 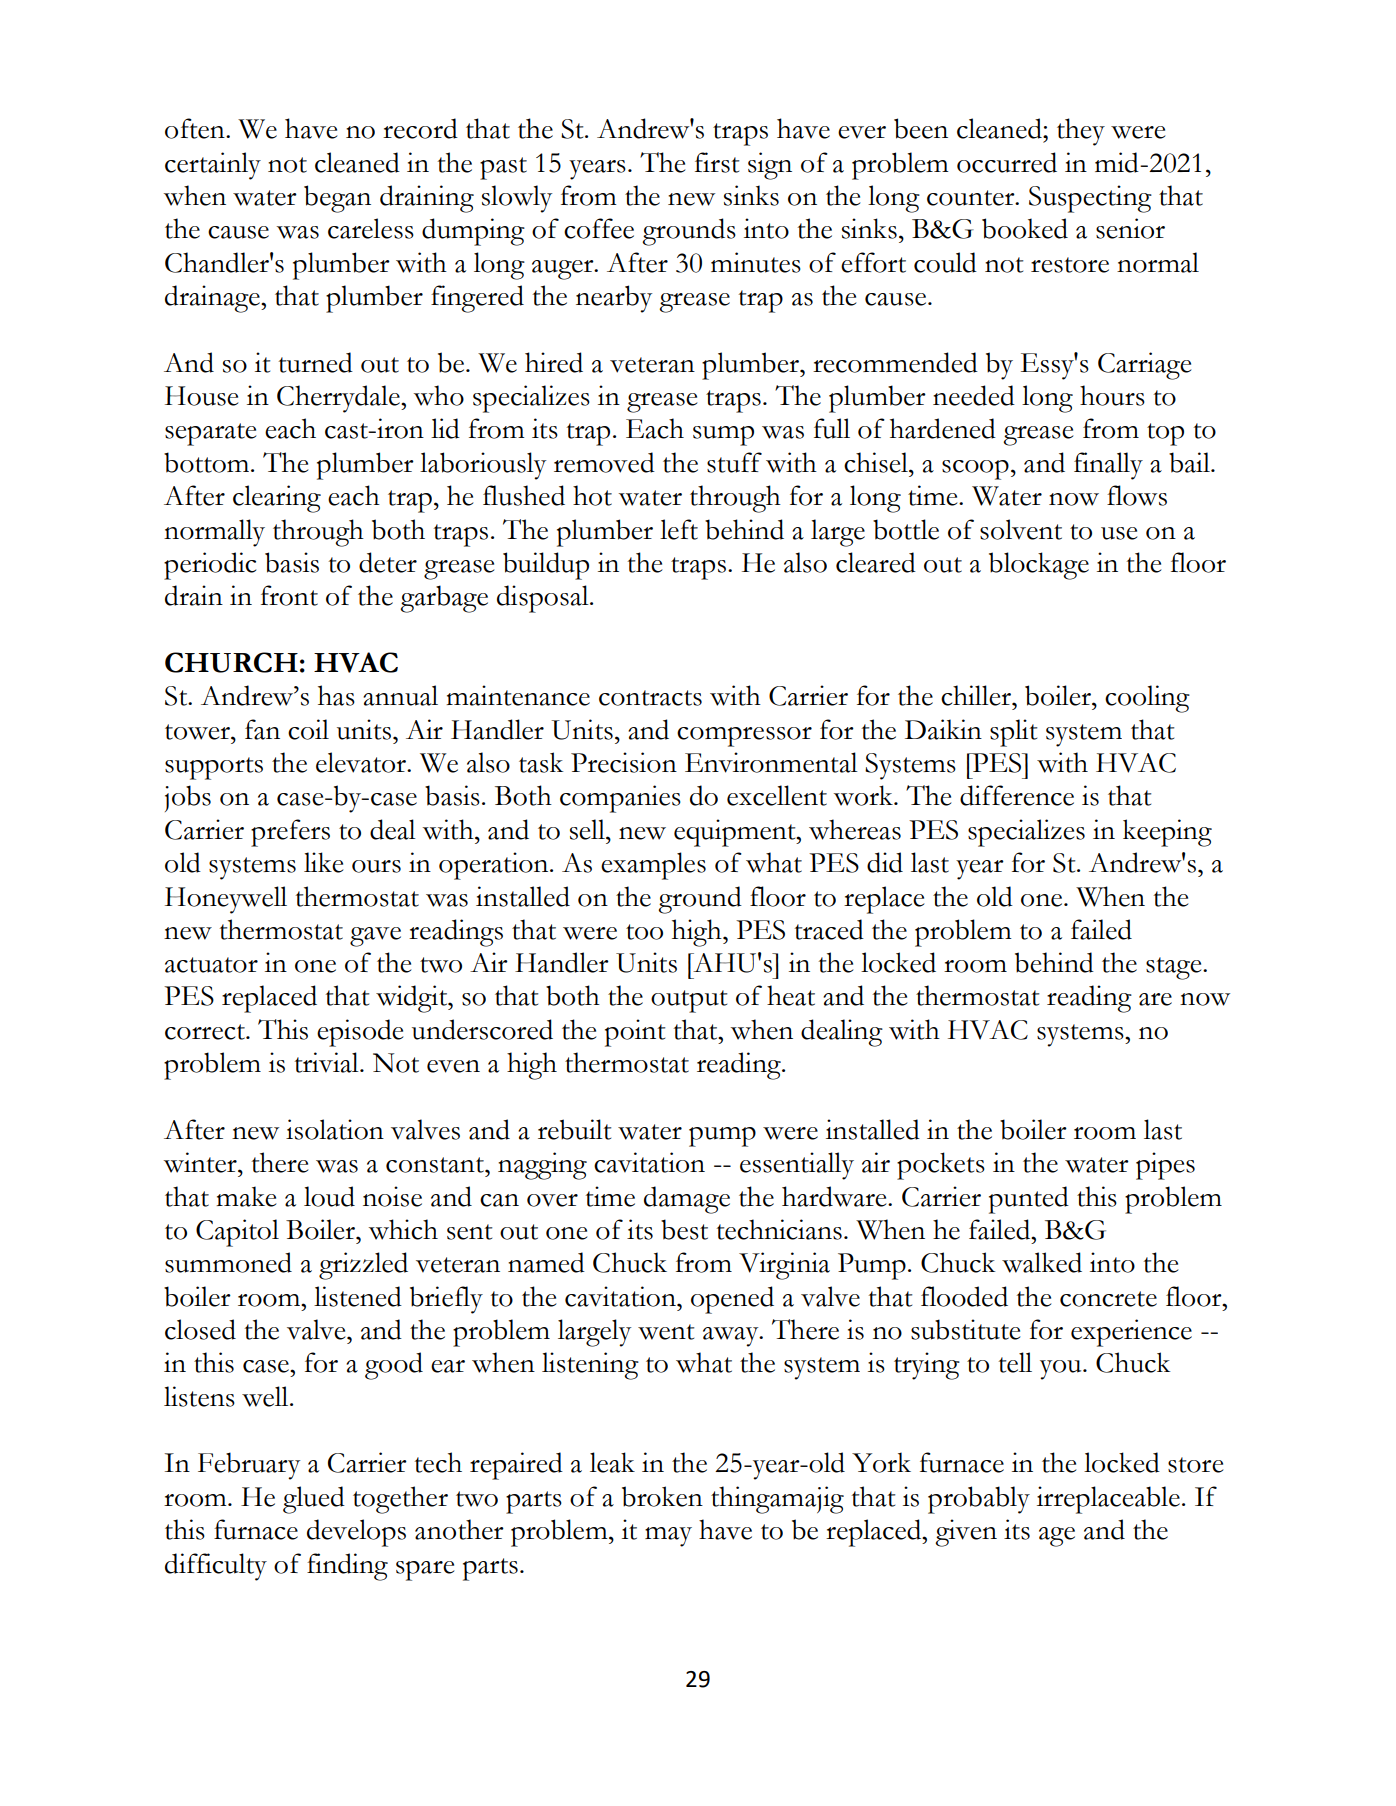 What do you see at coordinates (979, 1500) in the image?
I see `probably` at bounding box center [979, 1500].
